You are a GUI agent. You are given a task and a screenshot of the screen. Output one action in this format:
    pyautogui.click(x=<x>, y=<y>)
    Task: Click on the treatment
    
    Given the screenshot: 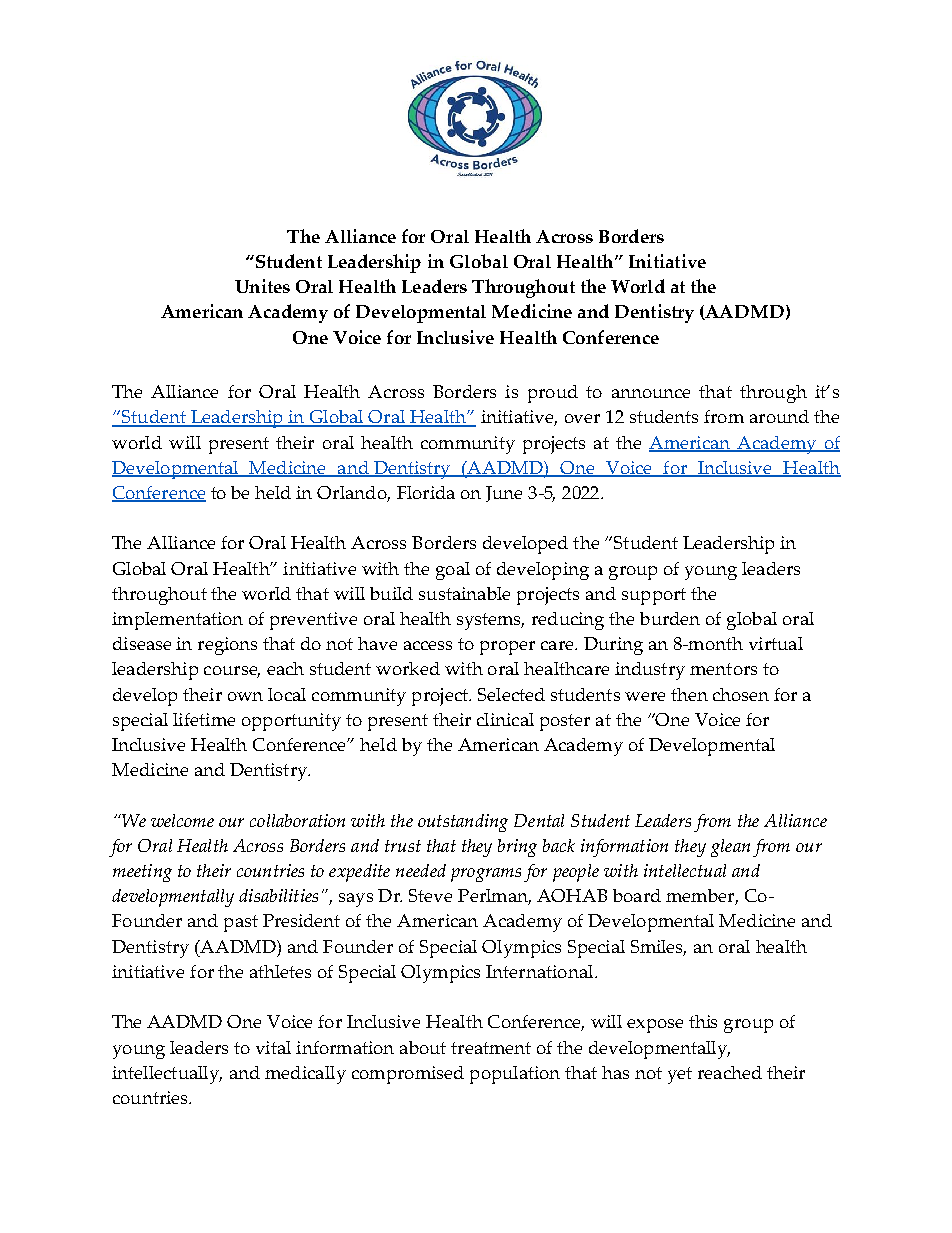 What is the action you would take?
    pyautogui.click(x=491, y=1048)
